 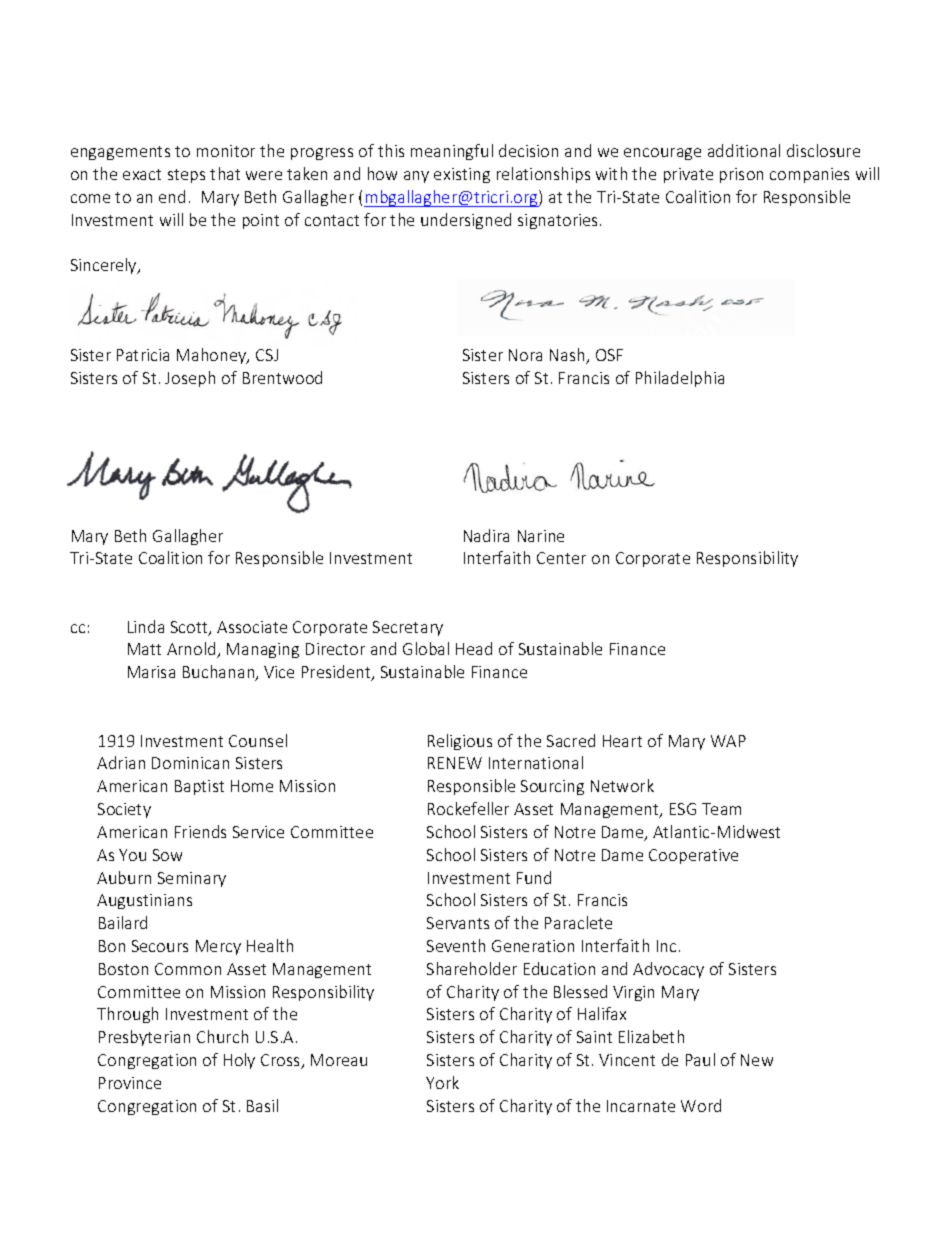 I want to click on Linda, so click(x=146, y=626).
